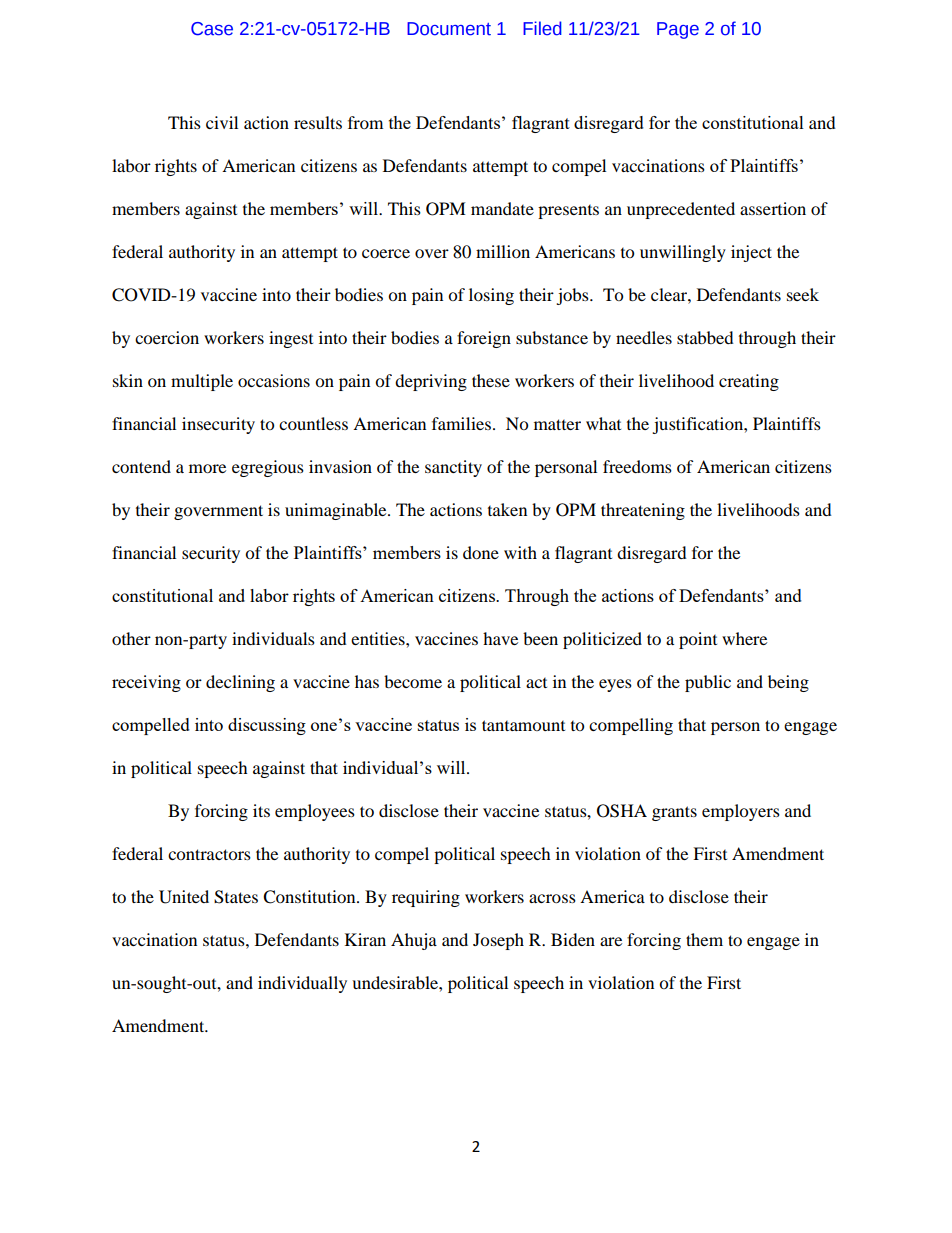 The height and width of the screenshot is (1233, 952). I want to click on multiple, so click(202, 382).
